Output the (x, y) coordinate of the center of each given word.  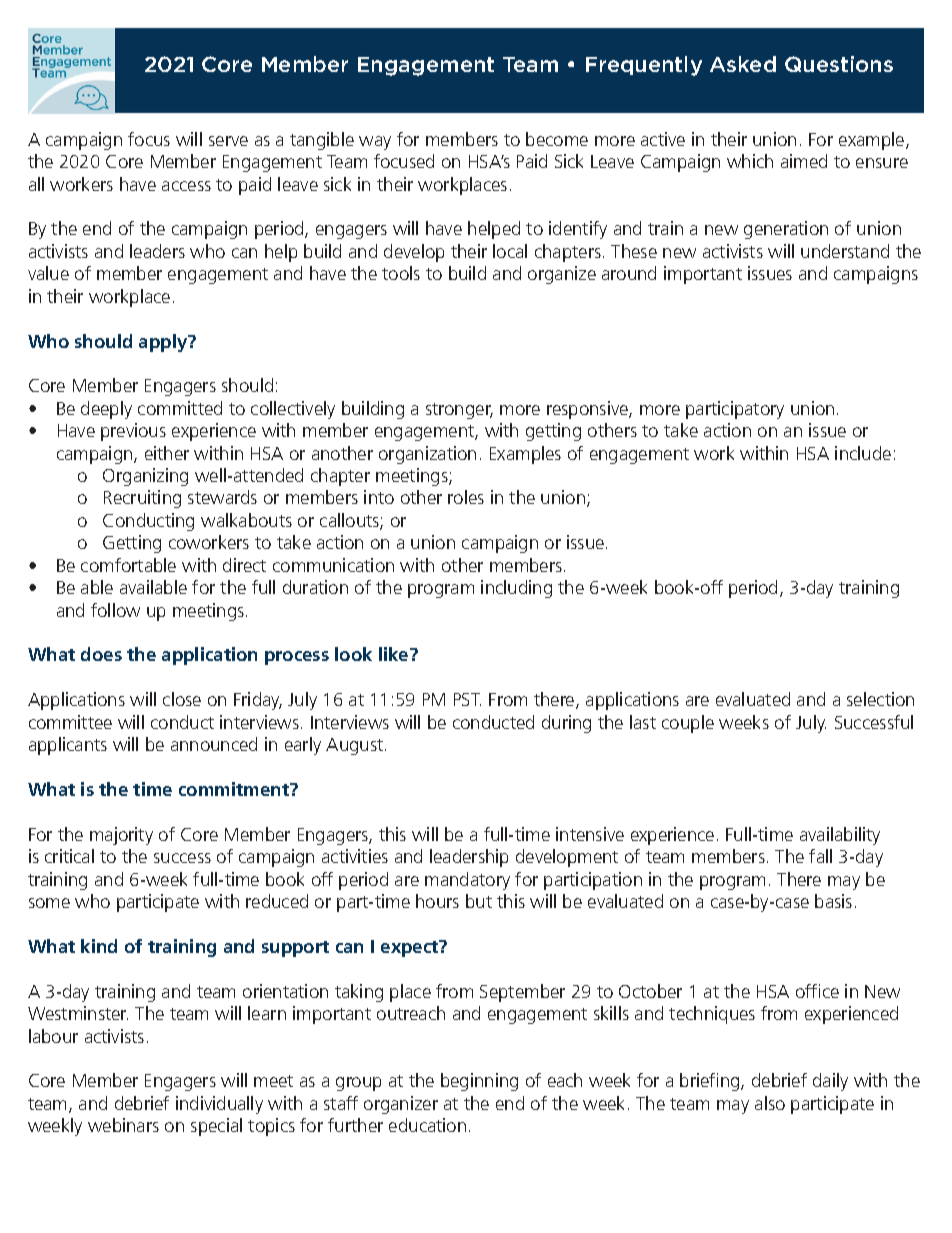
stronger (459, 411)
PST (467, 699)
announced (214, 744)
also (770, 1103)
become (557, 139)
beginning (479, 1082)
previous (133, 432)
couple (688, 724)
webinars (123, 1125)
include (863, 453)
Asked (743, 64)
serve (228, 141)
